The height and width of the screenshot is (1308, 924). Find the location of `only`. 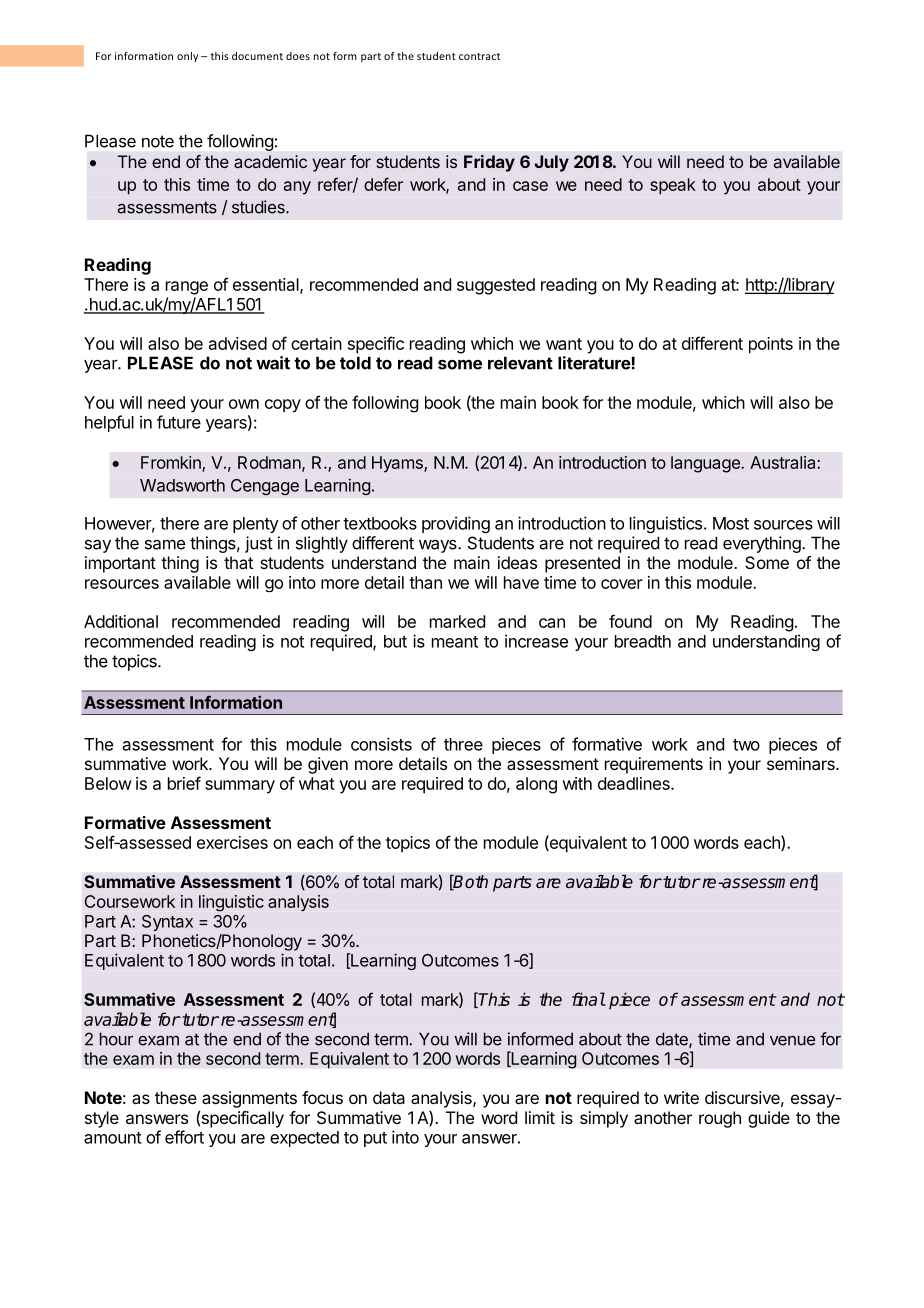

only is located at coordinates (187, 57).
